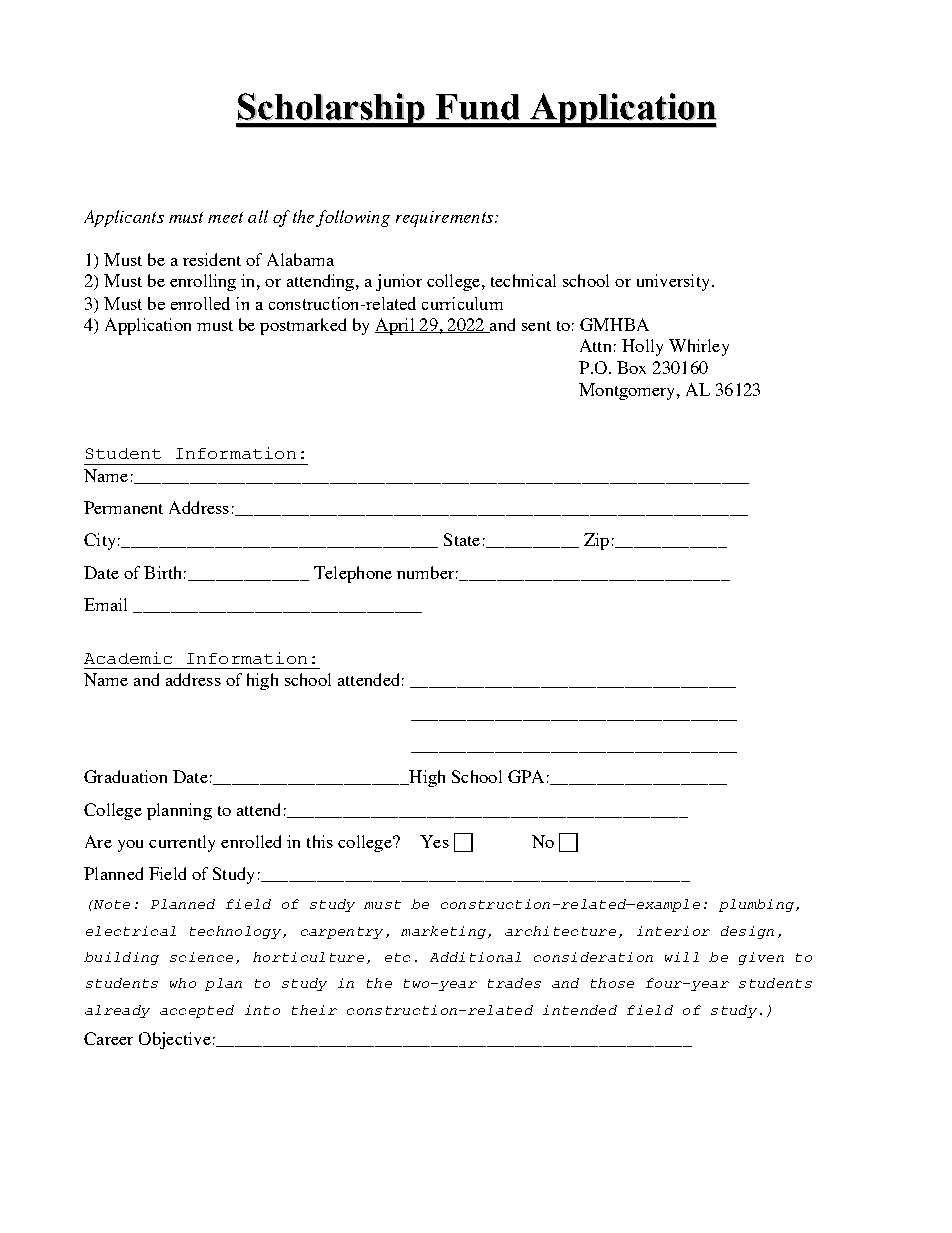 This image has height=1233, width=952. I want to click on Montgomery, so click(628, 391).
